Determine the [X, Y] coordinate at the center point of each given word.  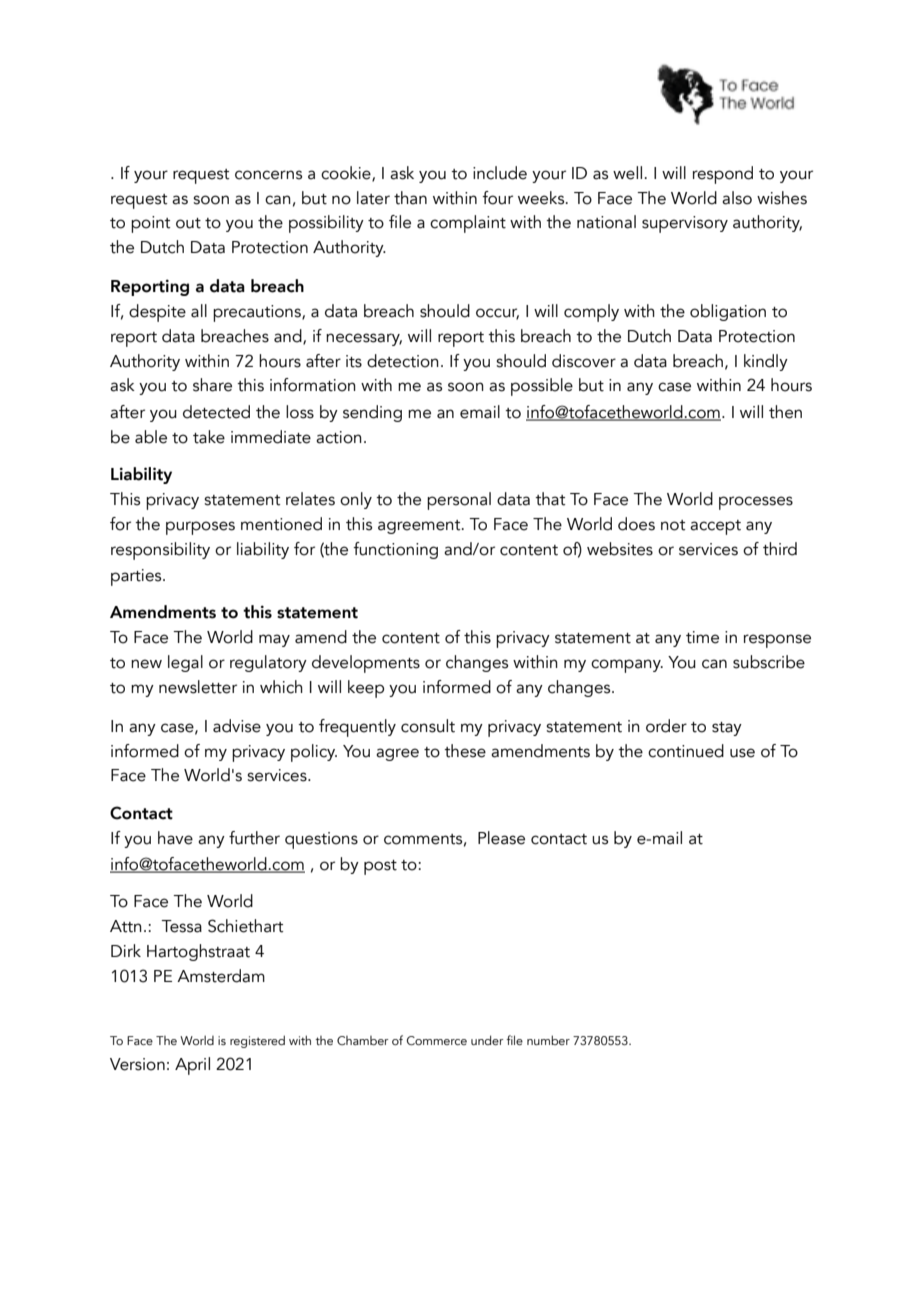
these [465, 751]
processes [756, 503]
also [737, 198]
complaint [468, 224]
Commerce [437, 1040]
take [209, 437]
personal [459, 501]
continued [686, 751]
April [192, 1066]
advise [237, 726]
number [548, 1040]
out [188, 223]
